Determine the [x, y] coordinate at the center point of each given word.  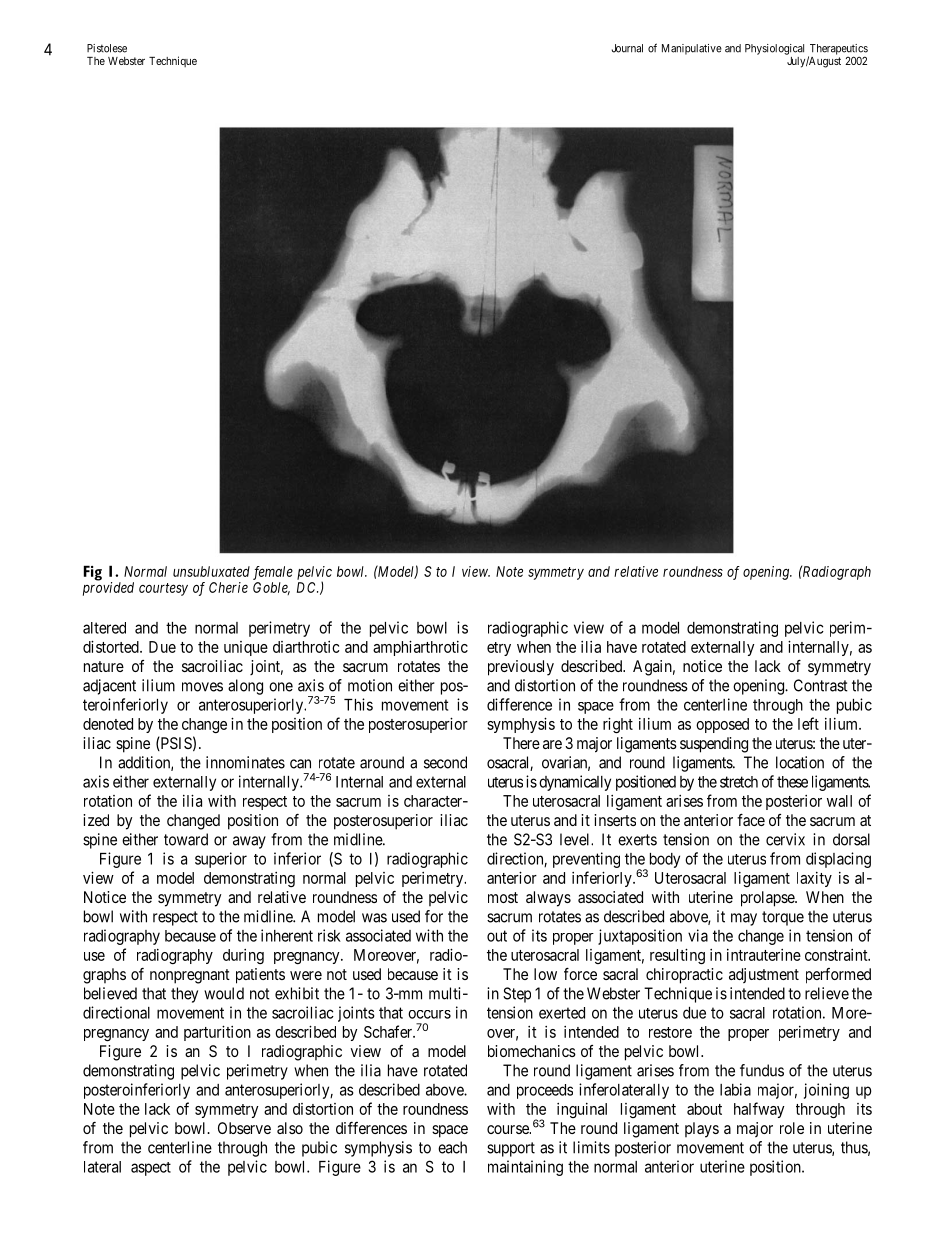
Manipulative [692, 49]
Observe [244, 1128]
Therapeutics [838, 50]
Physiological [774, 49]
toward [186, 839]
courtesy [163, 589]
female [273, 573]
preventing [586, 860]
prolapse [768, 899]
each [452, 1147]
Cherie [228, 587]
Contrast [821, 685]
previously [521, 668]
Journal [627, 48]
